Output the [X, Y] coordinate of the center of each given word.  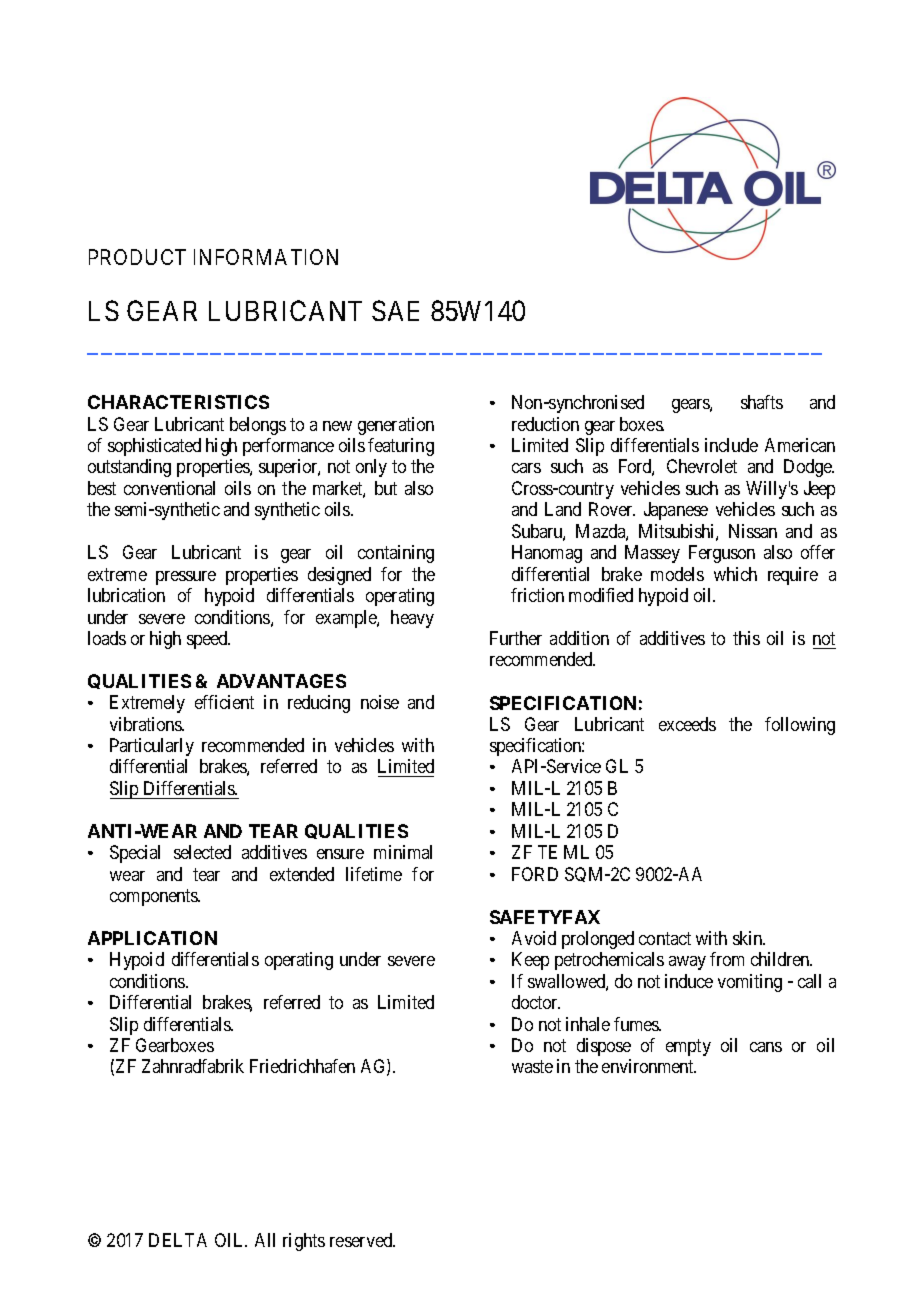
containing [396, 554]
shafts [762, 402]
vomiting [750, 983]
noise [380, 702]
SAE [395, 310]
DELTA [178, 1240]
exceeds [687, 724]
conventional [169, 488]
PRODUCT [137, 257]
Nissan [753, 531]
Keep [530, 961]
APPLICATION [152, 938]
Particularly [152, 747]
